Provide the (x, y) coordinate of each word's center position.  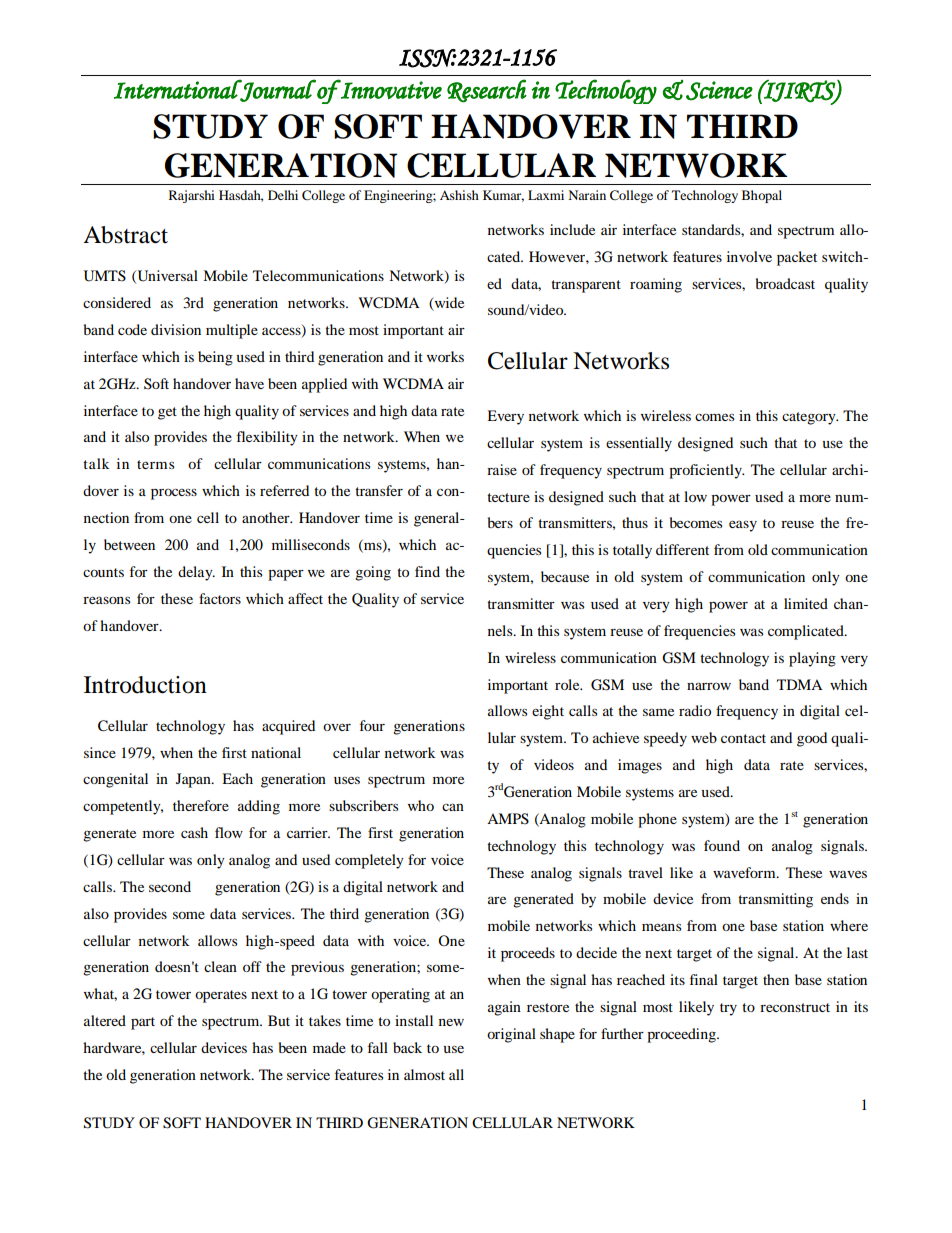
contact (743, 738)
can (453, 807)
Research (487, 91)
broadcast (785, 283)
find (427, 571)
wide (448, 304)
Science (719, 91)
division (176, 329)
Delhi (283, 195)
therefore (201, 805)
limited (806, 603)
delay (196, 573)
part (143, 1023)
